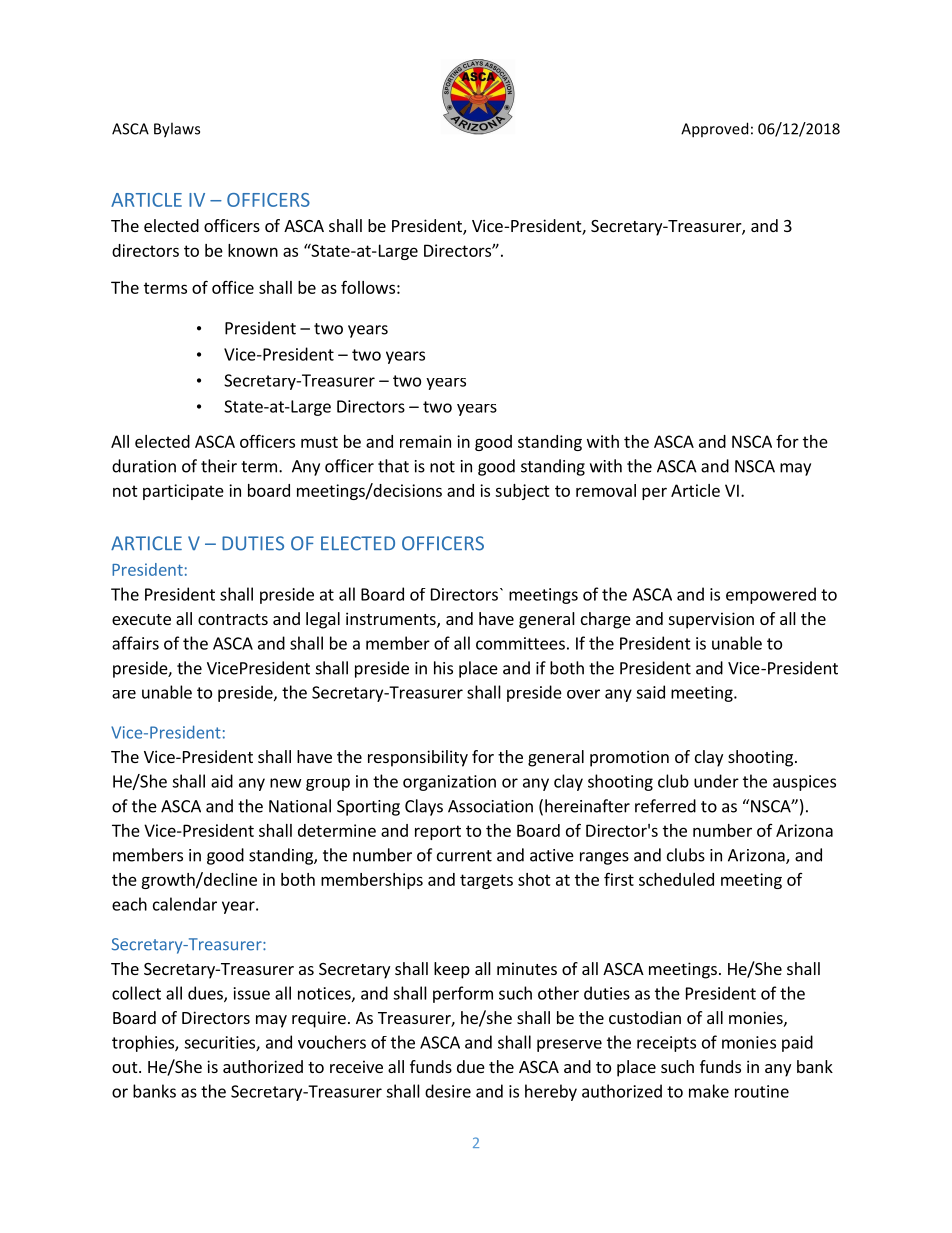 The width and height of the page is (952, 1233). What do you see at coordinates (709, 1091) in the page?
I see `make` at bounding box center [709, 1091].
